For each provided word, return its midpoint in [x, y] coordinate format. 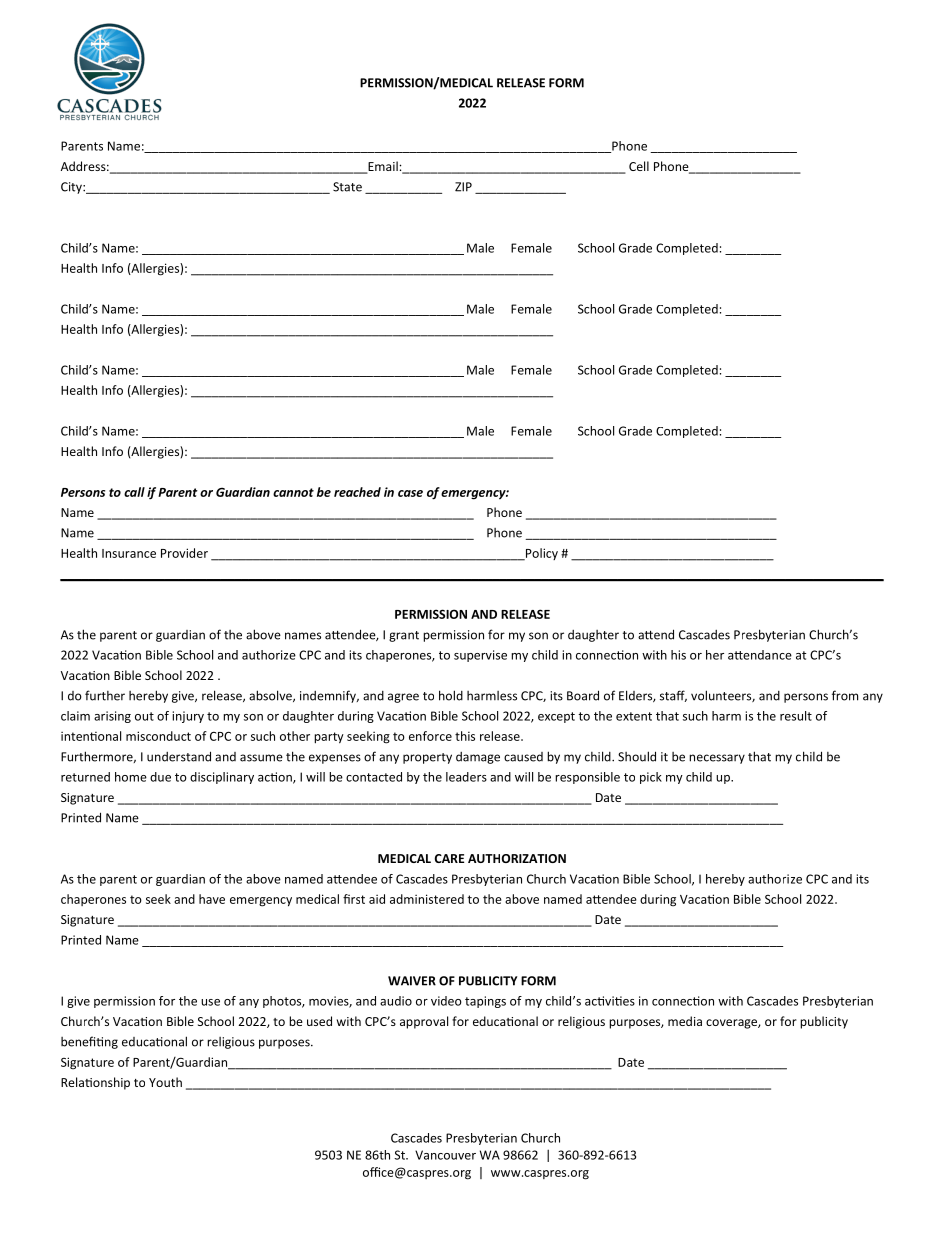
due [160, 777]
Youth [165, 1082]
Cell [639, 166]
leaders [466, 777]
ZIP [463, 187]
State [347, 187]
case [410, 493]
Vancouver [445, 1155]
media [685, 1021]
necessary [717, 759]
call [134, 492]
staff [673, 696]
